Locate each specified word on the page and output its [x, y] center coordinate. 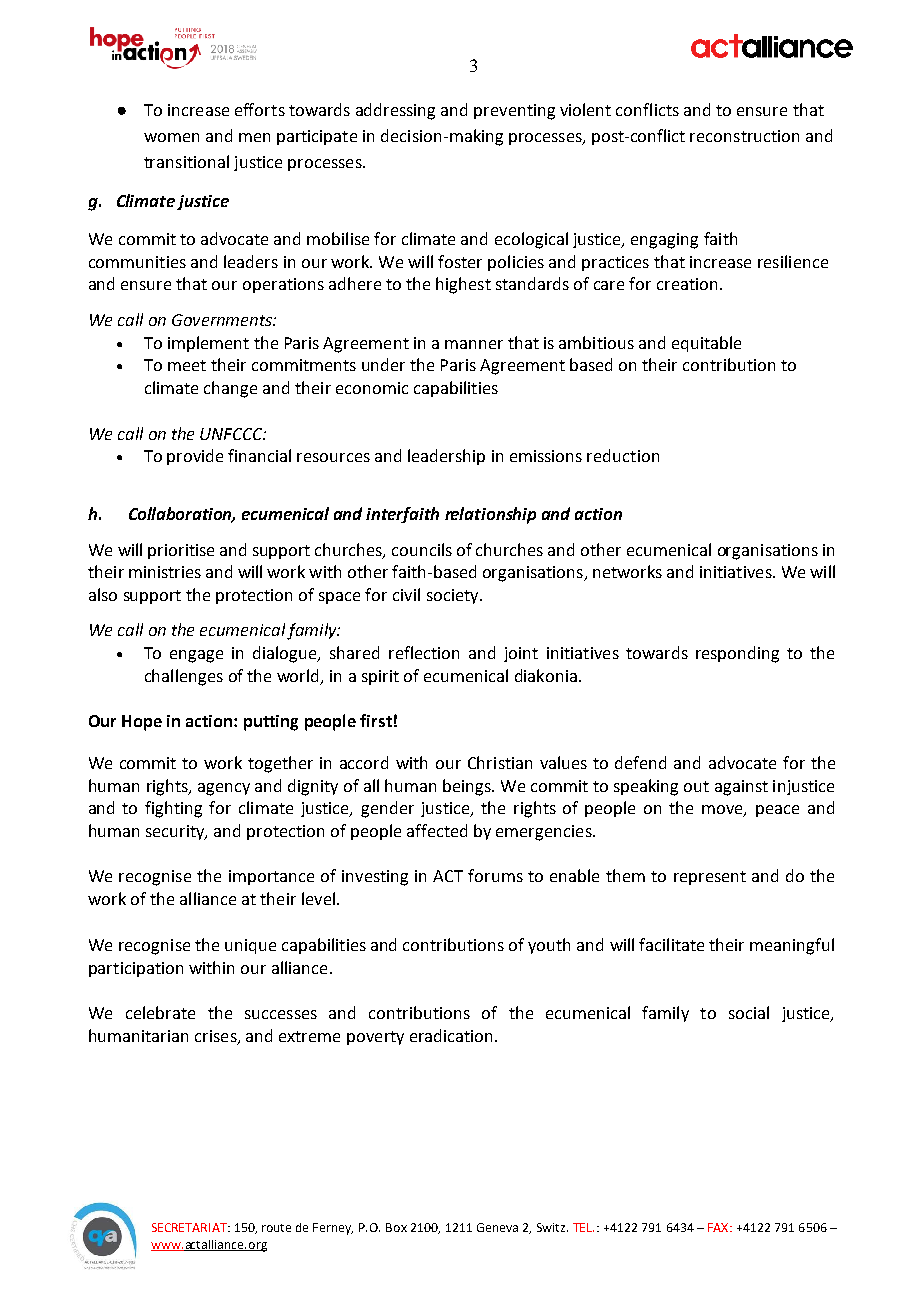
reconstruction [744, 136]
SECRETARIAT [190, 1227]
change [230, 389]
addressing [395, 111]
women [171, 137]
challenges [184, 677]
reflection [424, 652]
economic [372, 388]
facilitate [671, 944]
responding [737, 654]
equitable [706, 344]
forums [495, 875]
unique [250, 946]
